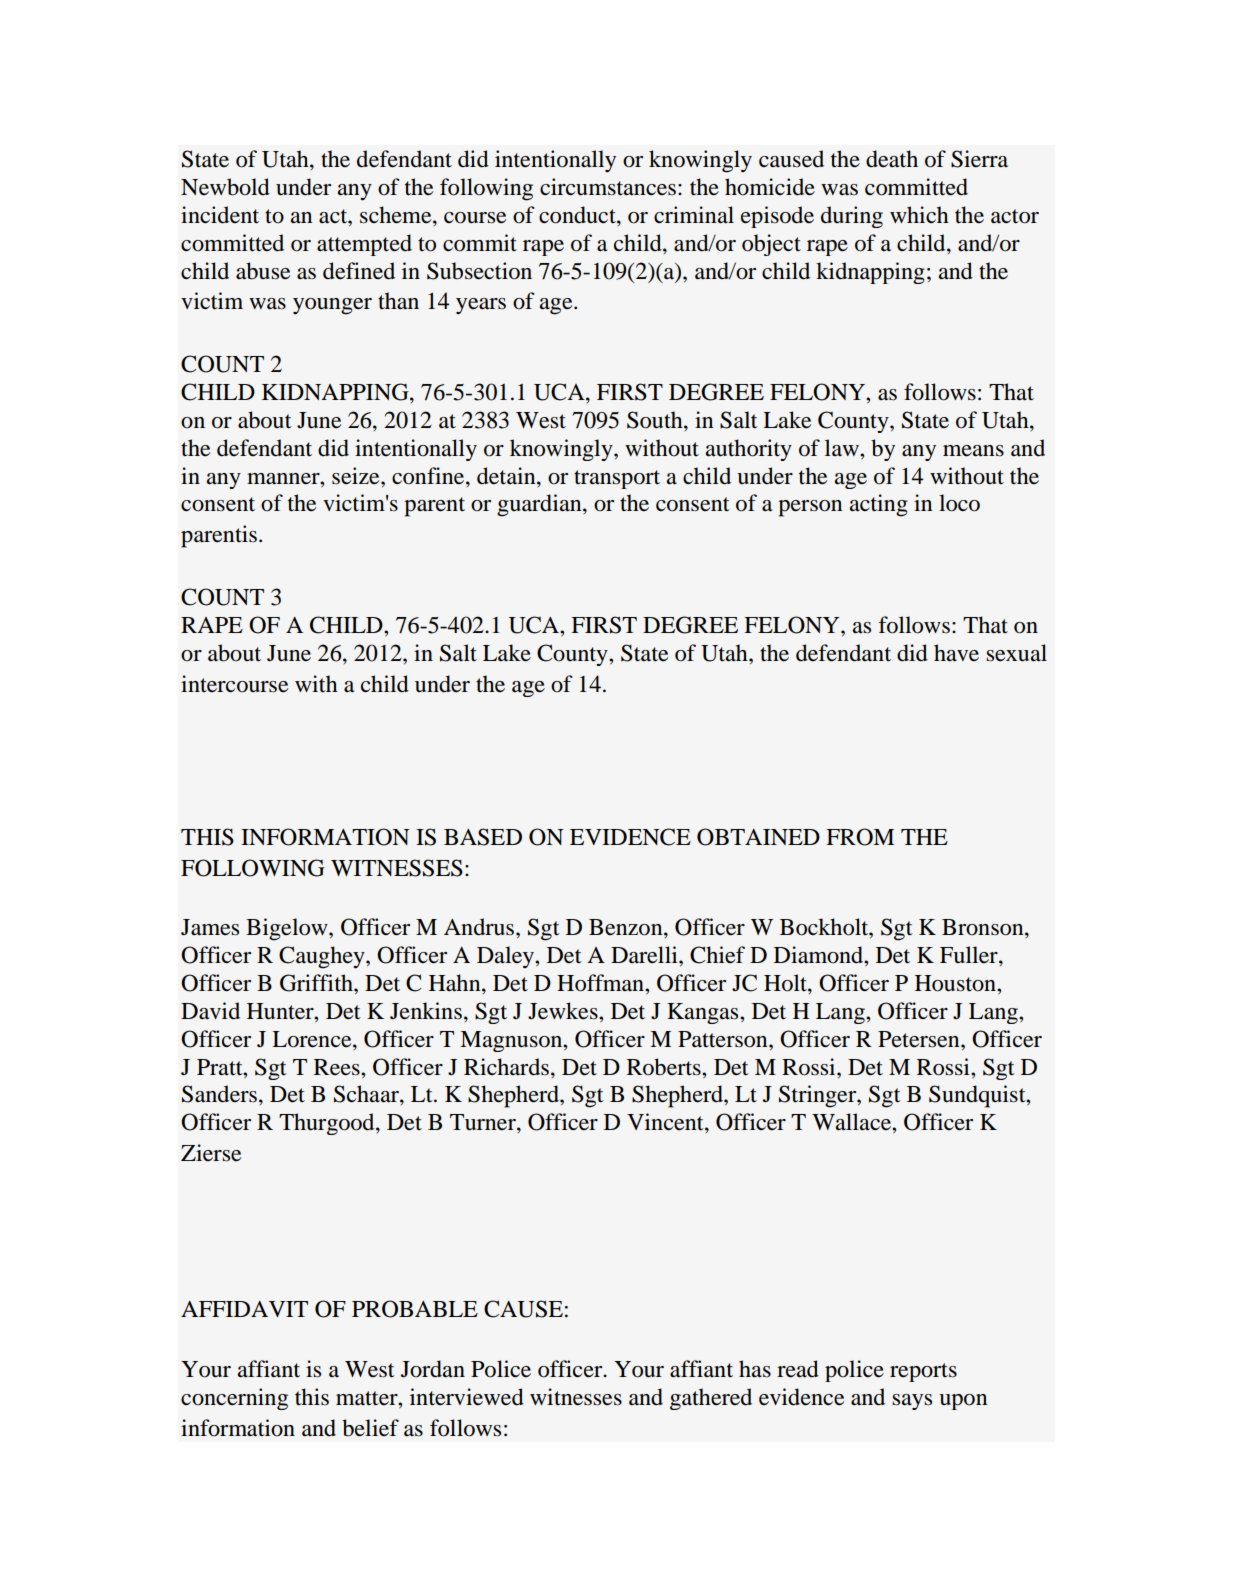 The height and width of the image is (1596, 1233). What do you see at coordinates (288, 929) in the image?
I see `Bigelow` at bounding box center [288, 929].
